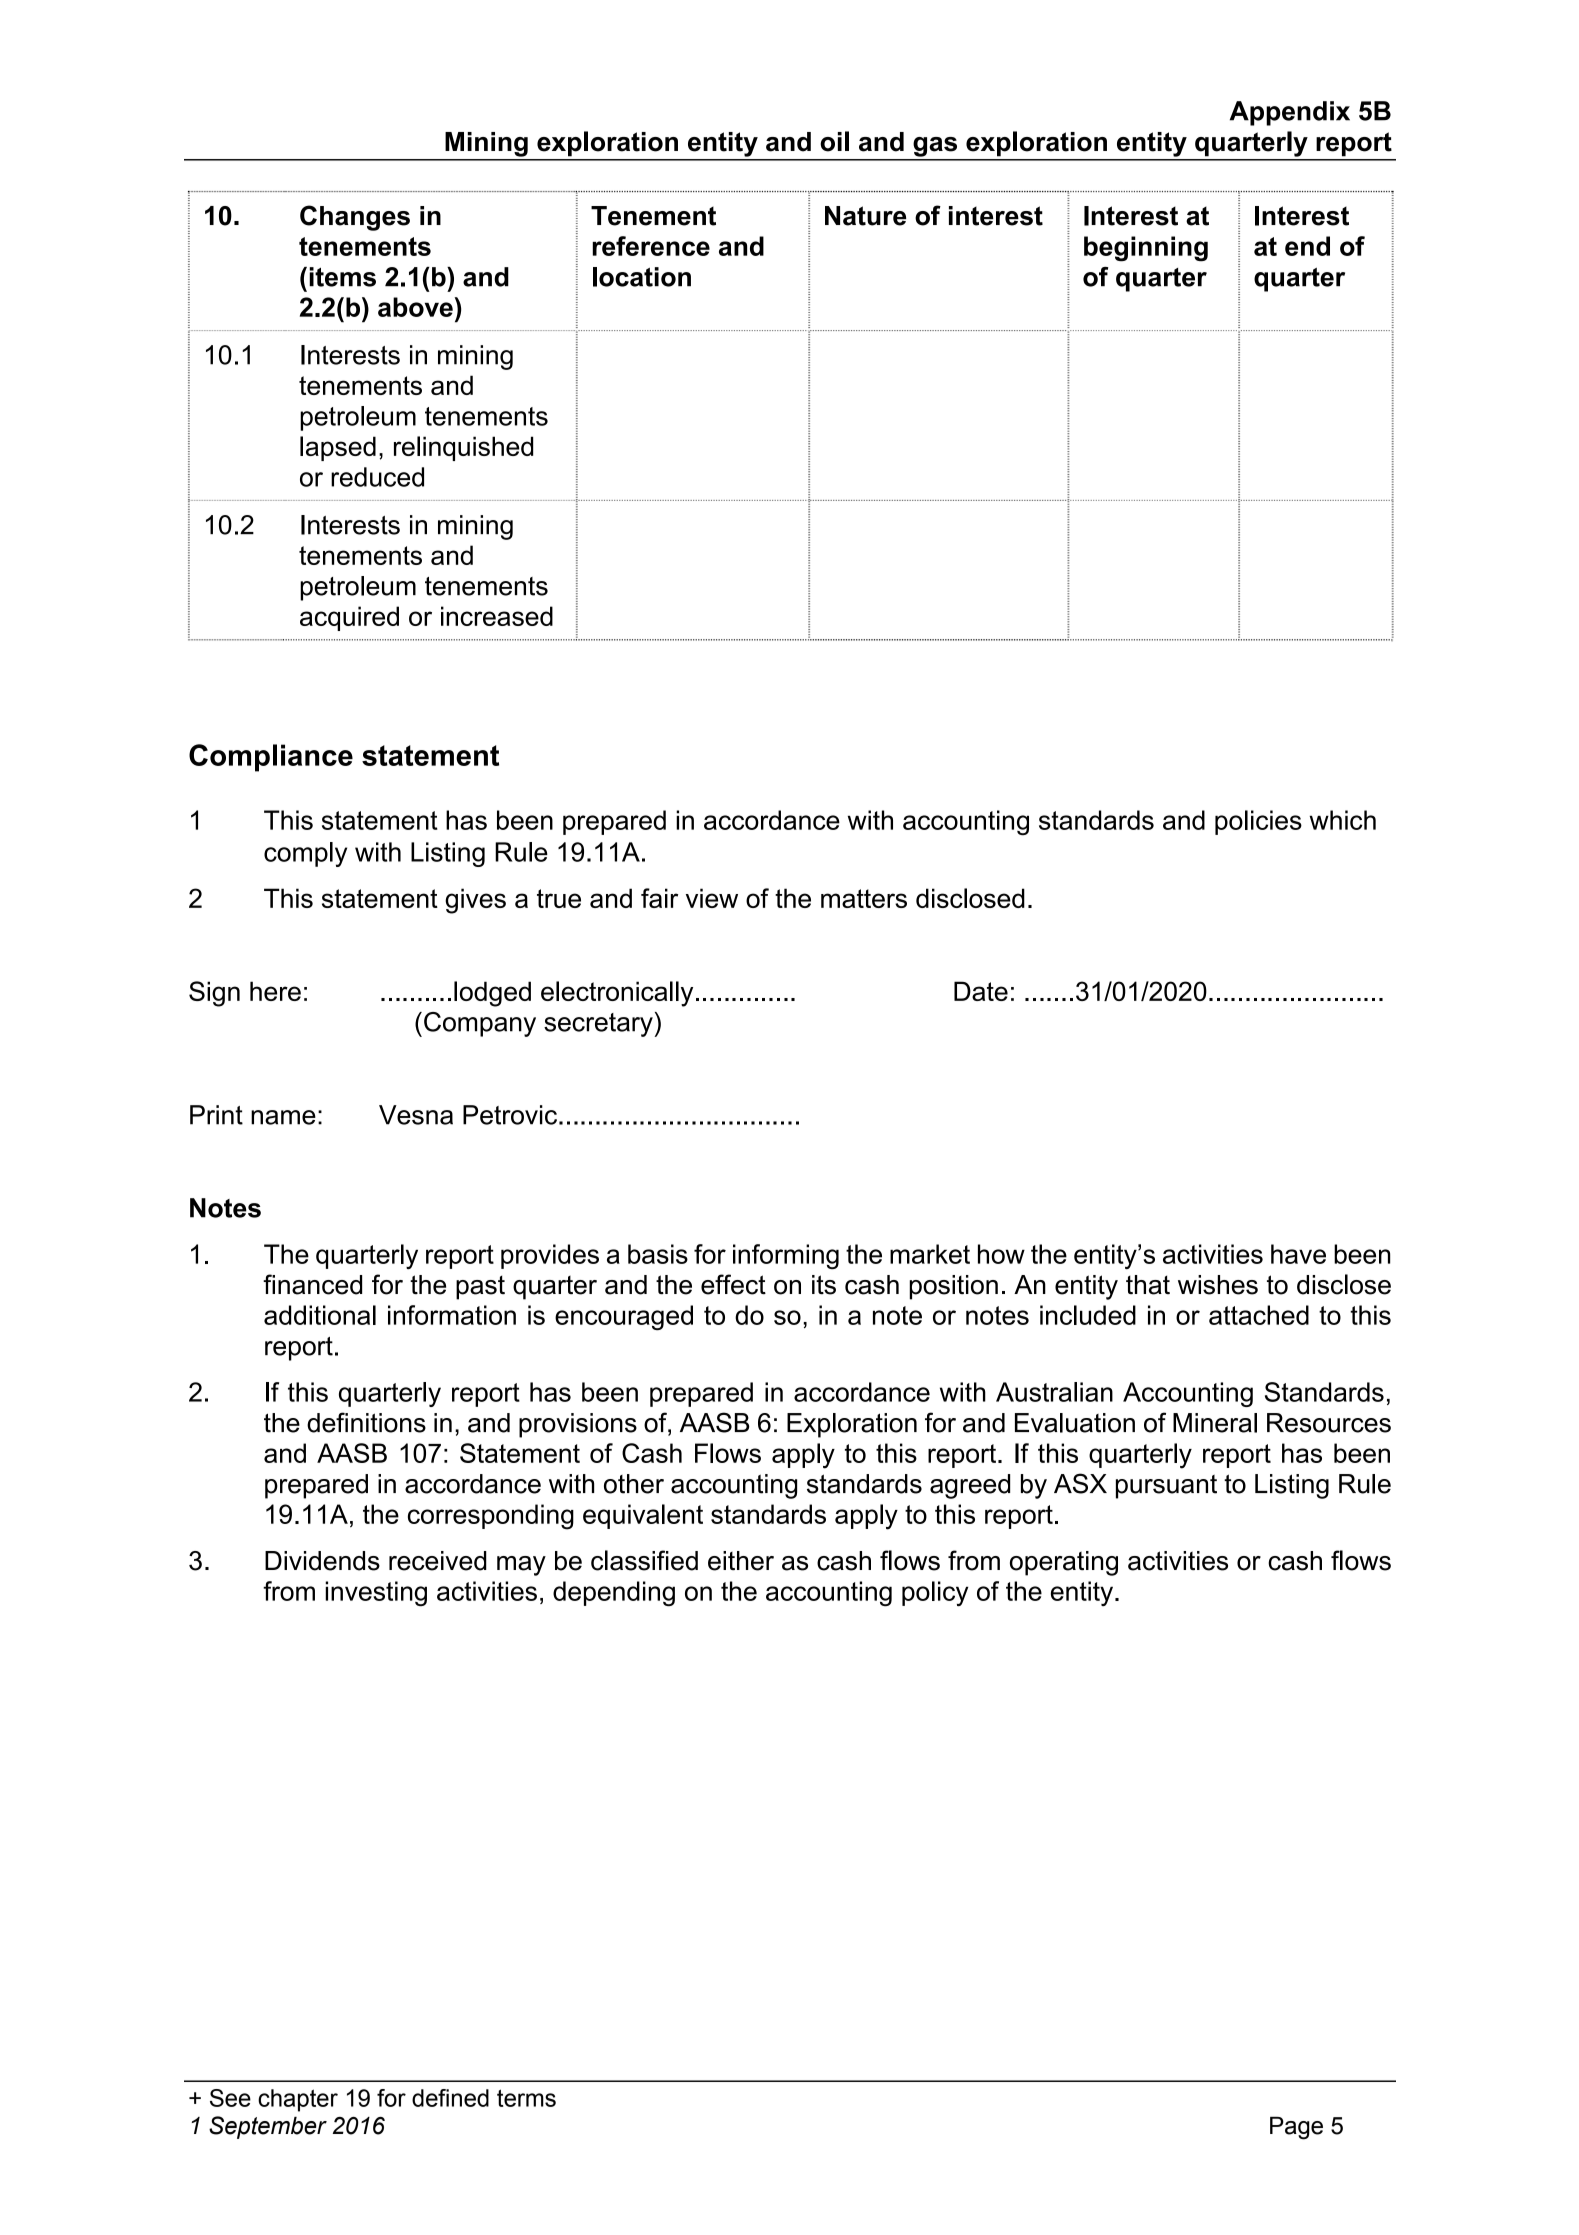 The width and height of the page is (1579, 2235). I want to click on name, so click(283, 1117).
